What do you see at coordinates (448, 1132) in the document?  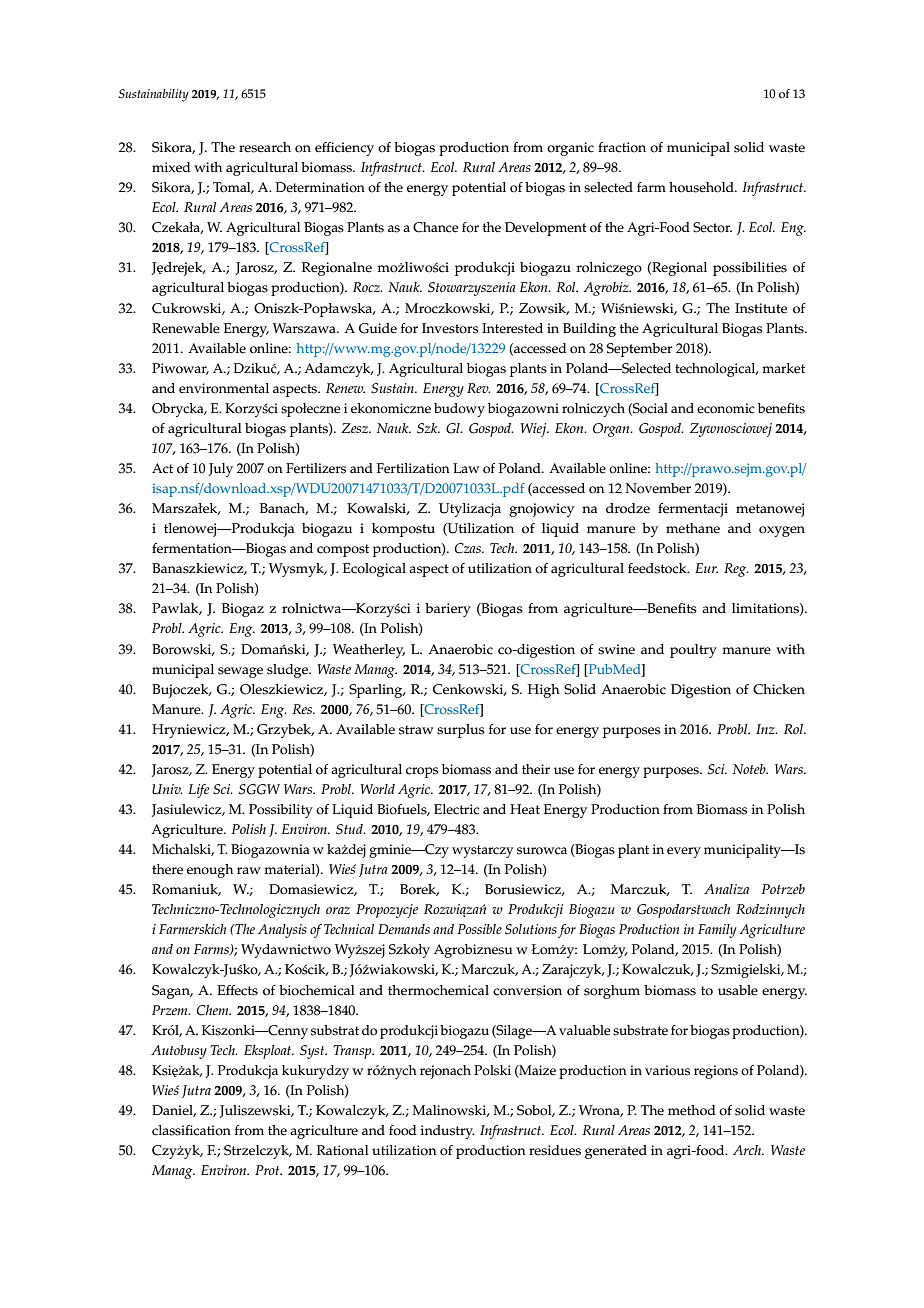 I see `industry` at bounding box center [448, 1132].
